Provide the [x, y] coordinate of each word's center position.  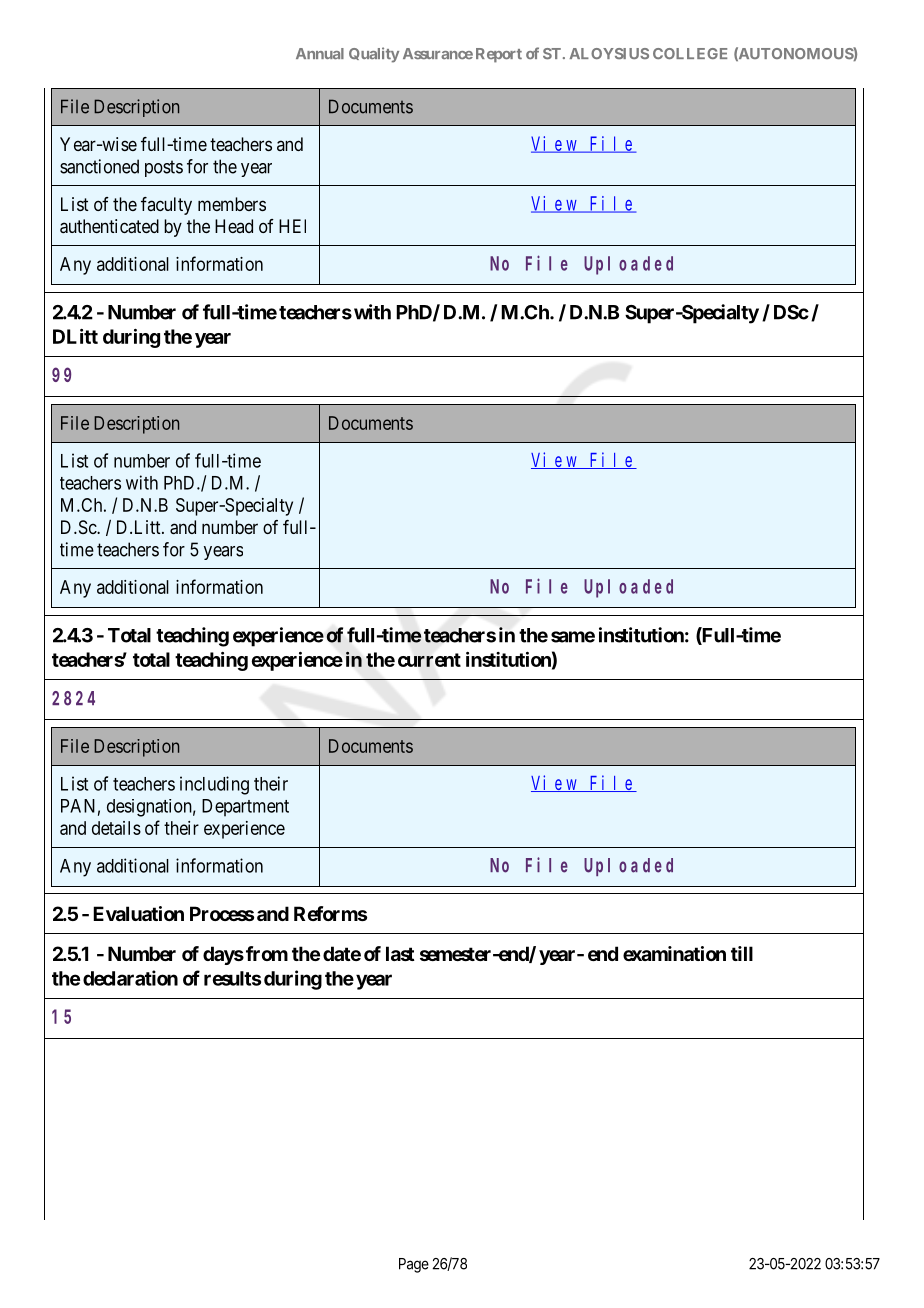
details [116, 828]
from [267, 953]
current [429, 660]
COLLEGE [690, 53]
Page [414, 1265]
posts [164, 168]
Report [499, 55]
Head [234, 226]
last [400, 953]
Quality [374, 55]
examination [674, 953]
